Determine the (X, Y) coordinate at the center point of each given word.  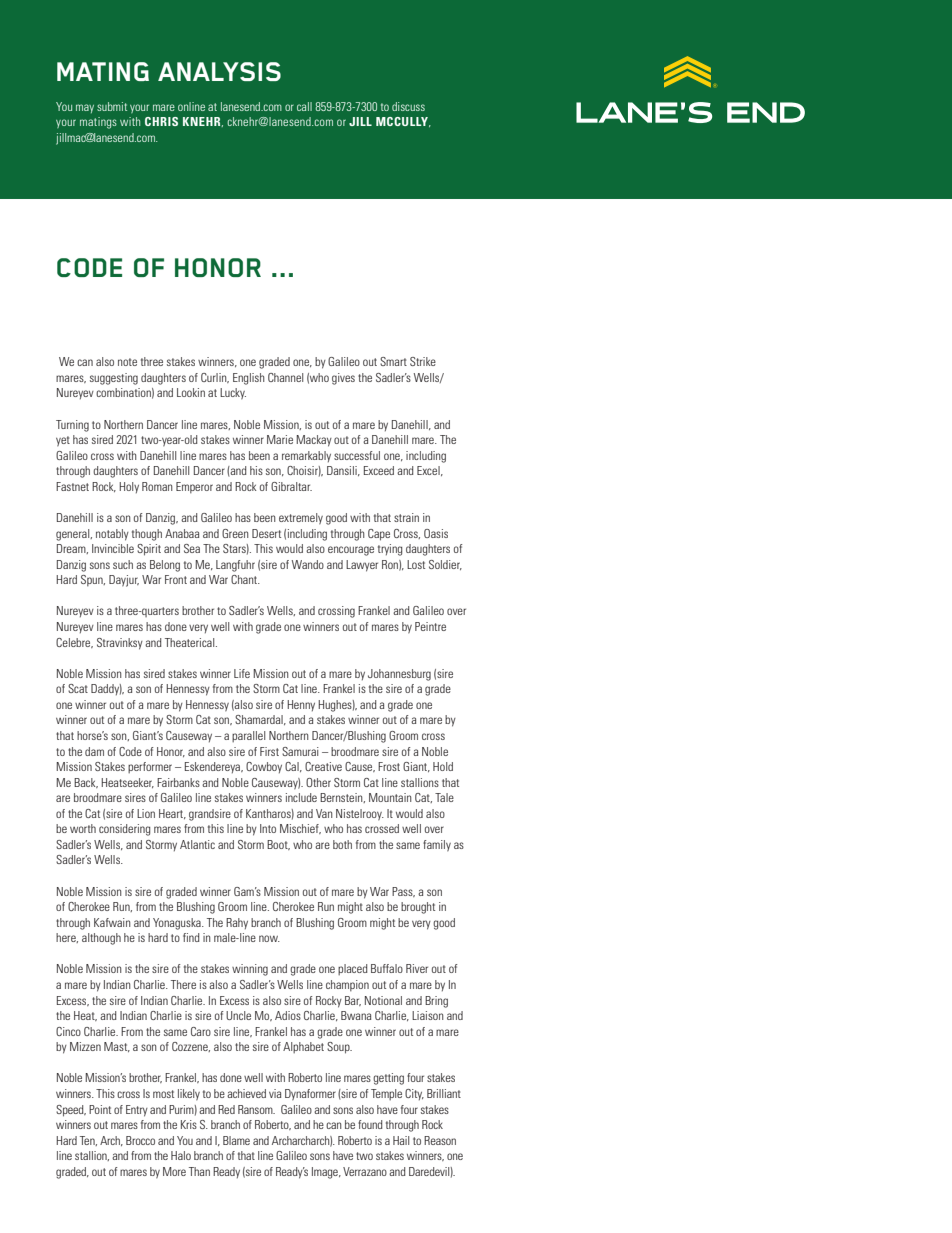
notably (112, 535)
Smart (393, 361)
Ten (88, 1141)
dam (94, 751)
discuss (408, 106)
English (249, 379)
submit (112, 106)
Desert (266, 533)
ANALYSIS (219, 71)
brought (418, 908)
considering (124, 830)
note (127, 362)
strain (406, 517)
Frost (389, 766)
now (269, 938)
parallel (248, 736)
